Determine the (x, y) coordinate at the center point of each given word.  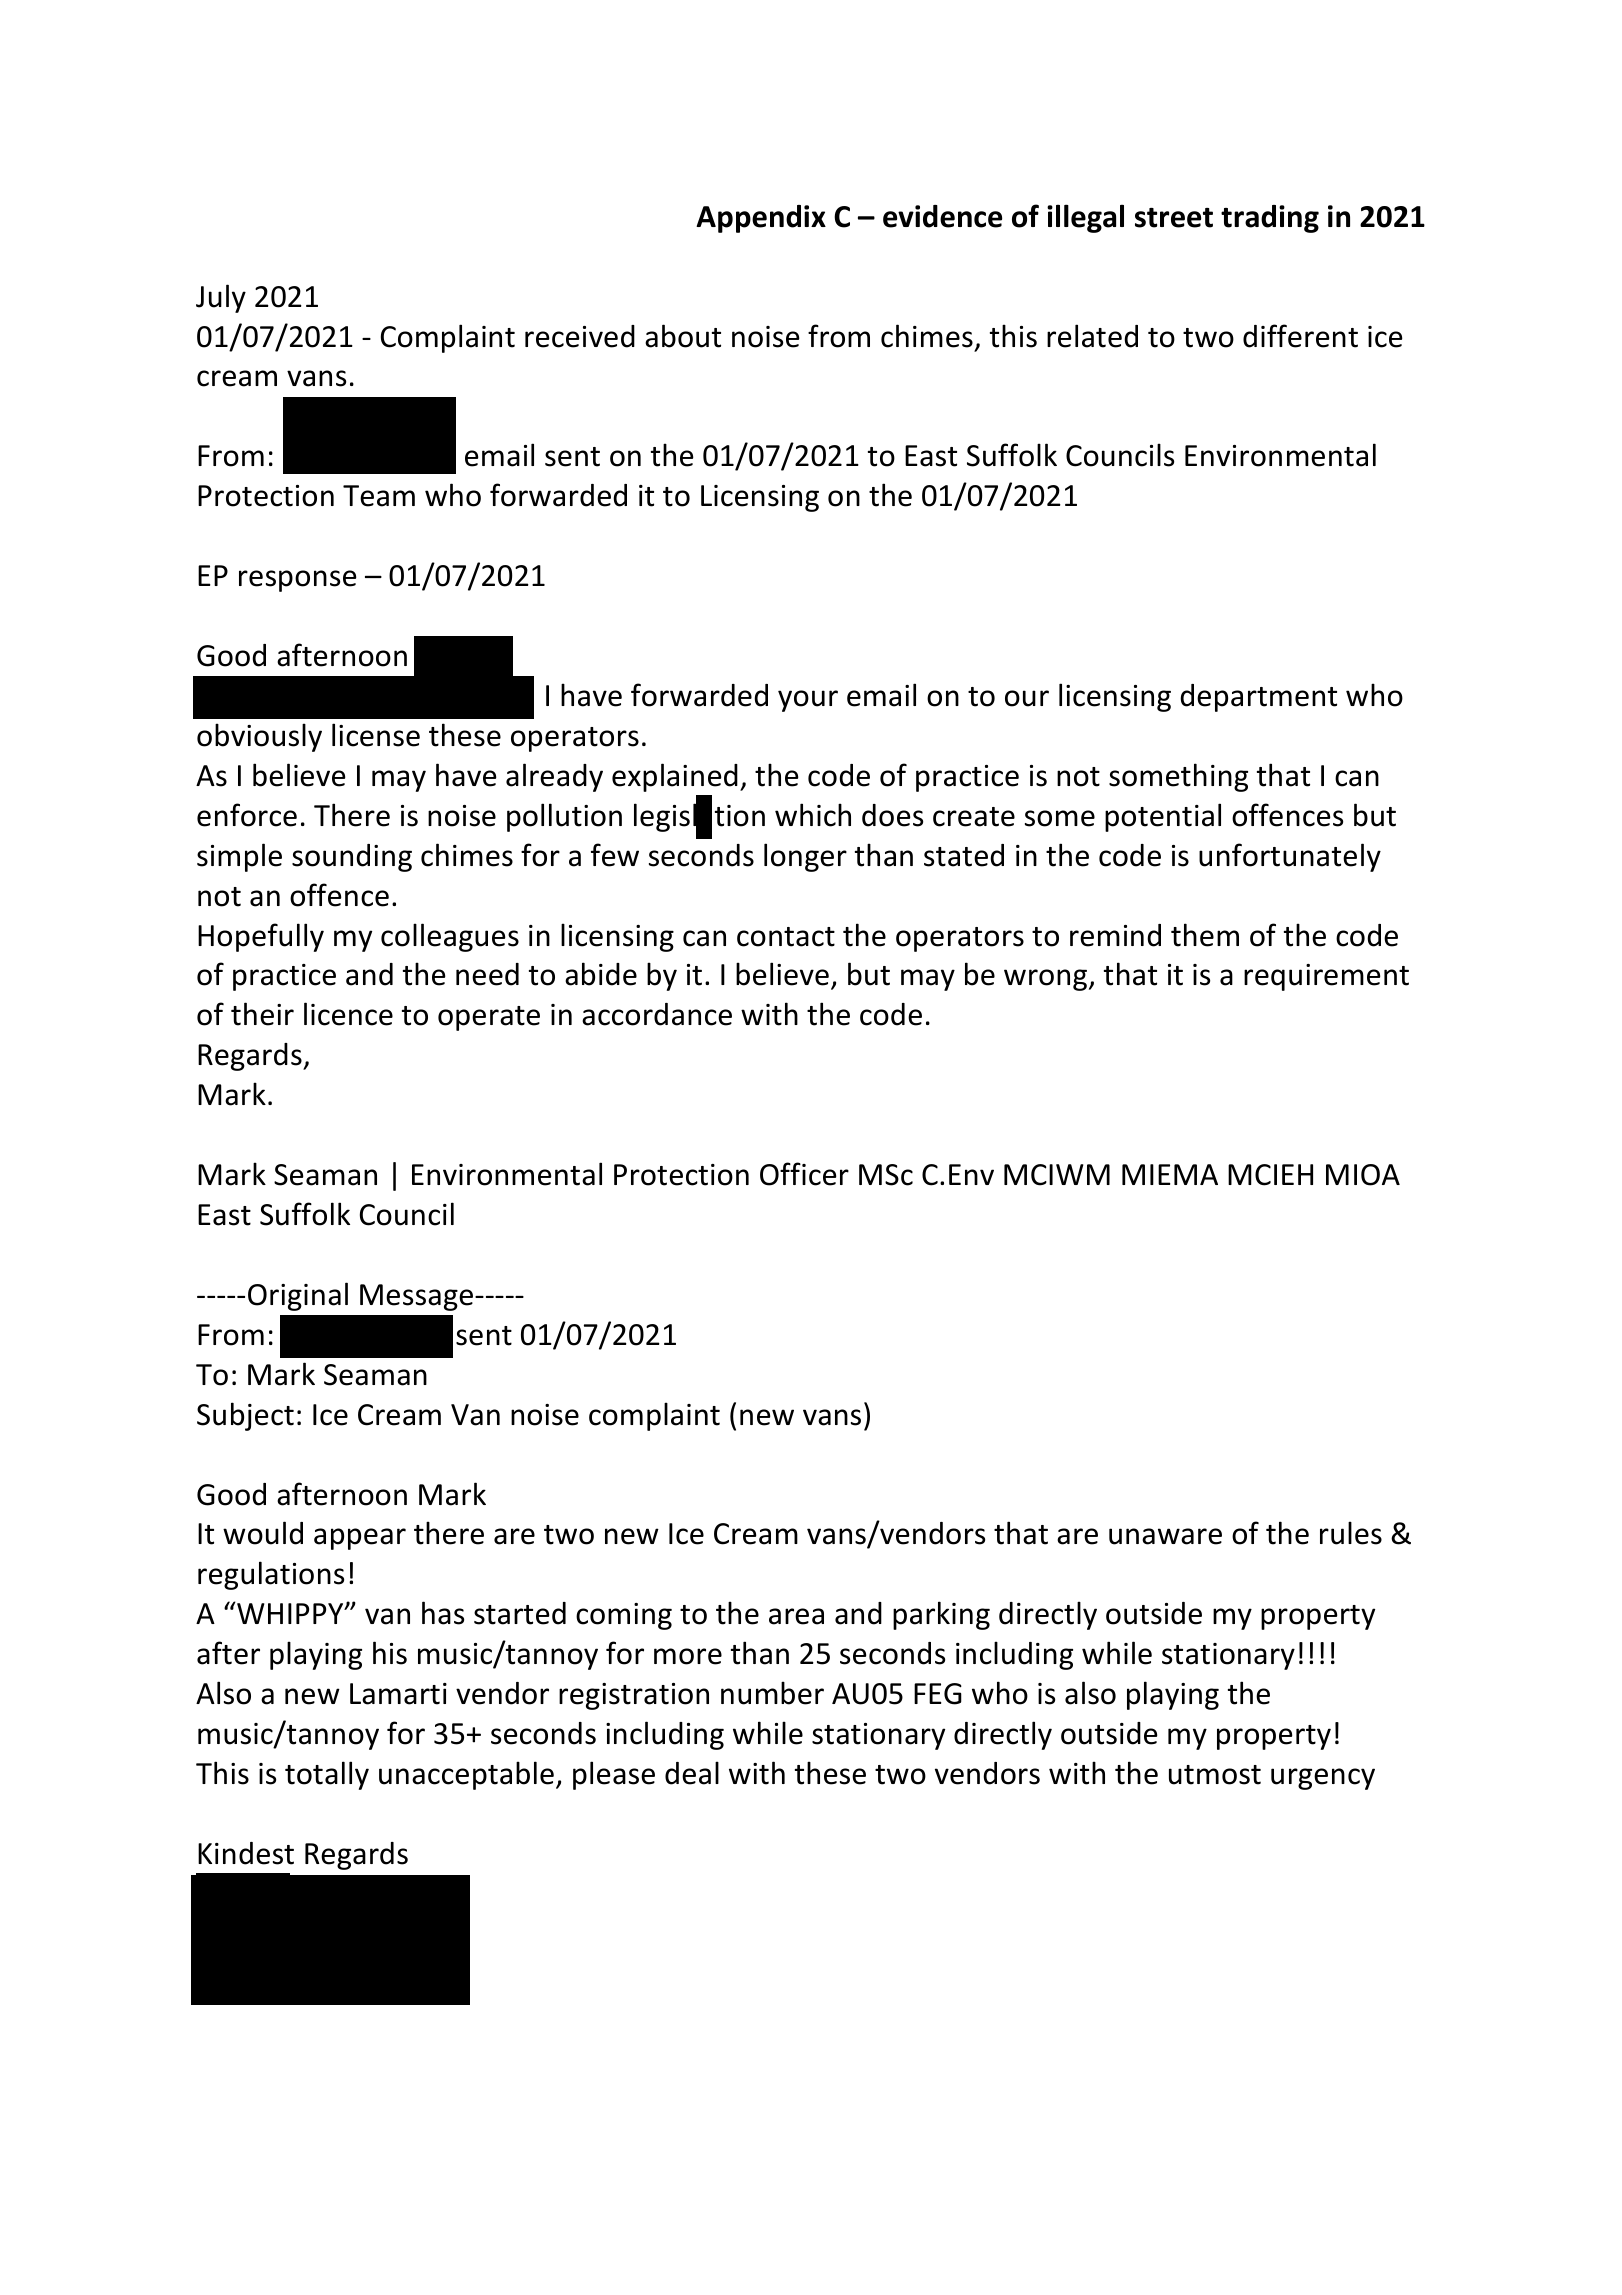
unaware (1165, 1536)
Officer (804, 1174)
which (813, 815)
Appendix (761, 219)
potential (1163, 817)
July (221, 298)
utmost (1215, 1775)
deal (692, 1773)
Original (298, 1296)
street (1174, 218)
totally (327, 1775)
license (376, 735)
